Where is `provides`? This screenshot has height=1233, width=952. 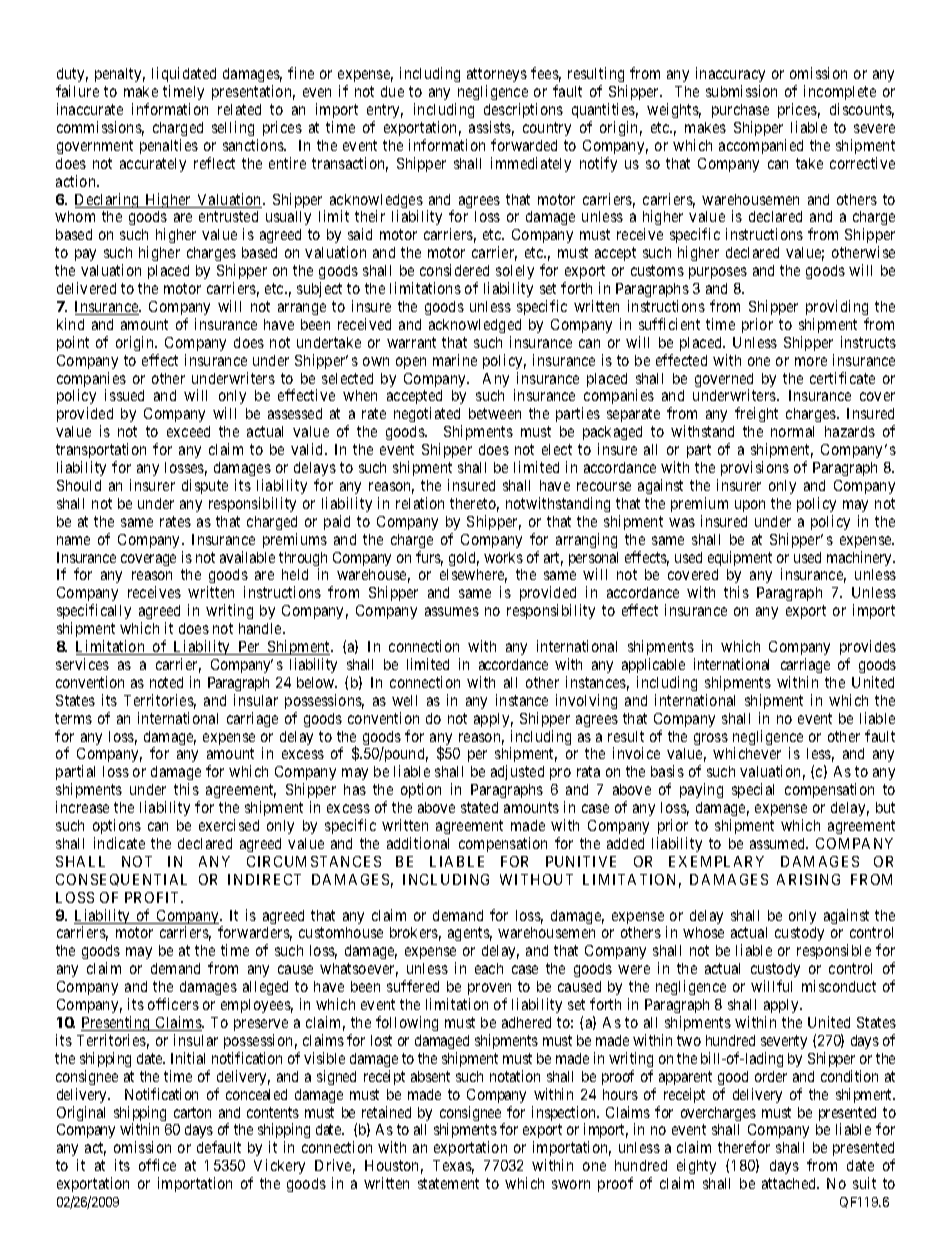 provides is located at coordinates (868, 647).
